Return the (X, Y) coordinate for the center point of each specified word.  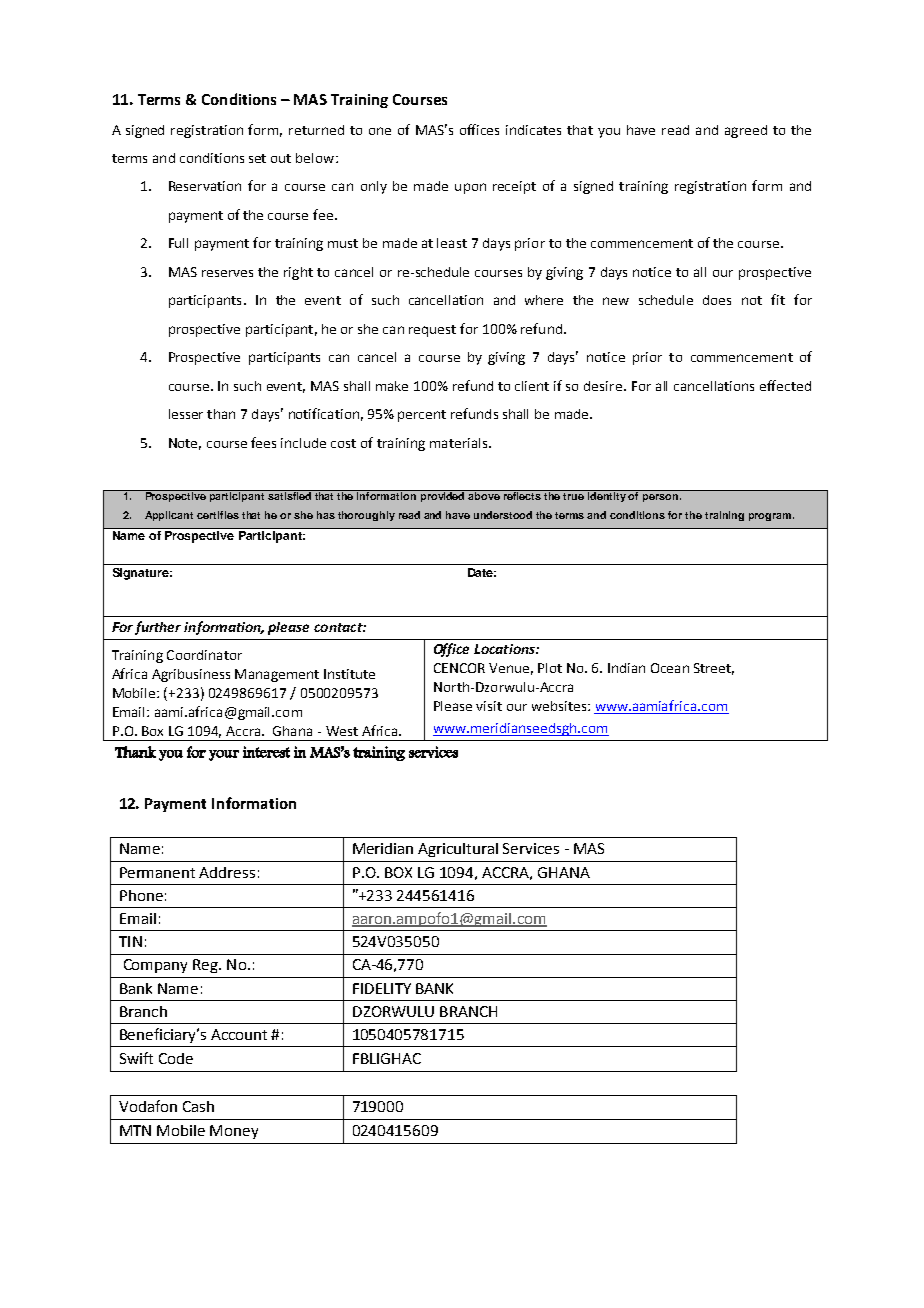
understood (503, 515)
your (224, 755)
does (717, 300)
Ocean (670, 668)
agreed (746, 131)
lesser (186, 414)
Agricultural (458, 850)
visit (489, 706)
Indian (626, 668)
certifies (218, 515)
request (432, 331)
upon (470, 188)
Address (227, 872)
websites (560, 706)
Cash (198, 1106)
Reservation (205, 186)
